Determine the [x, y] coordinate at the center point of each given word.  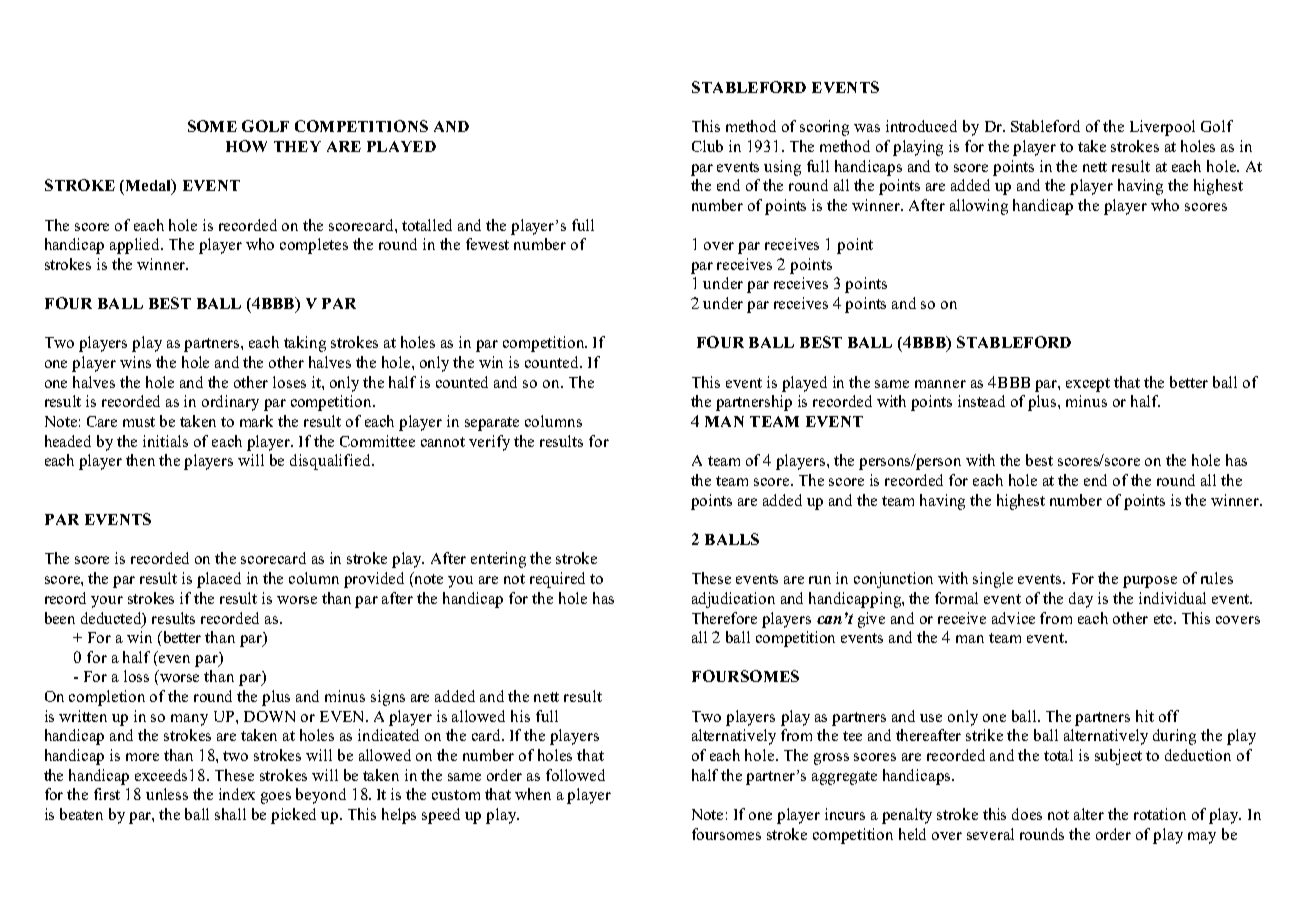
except [1088, 385]
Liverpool [1162, 128]
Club [707, 146]
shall [230, 814]
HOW [246, 146]
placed [219, 580]
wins [135, 362]
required [557, 580]
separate [492, 424]
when [533, 794]
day [1081, 600]
